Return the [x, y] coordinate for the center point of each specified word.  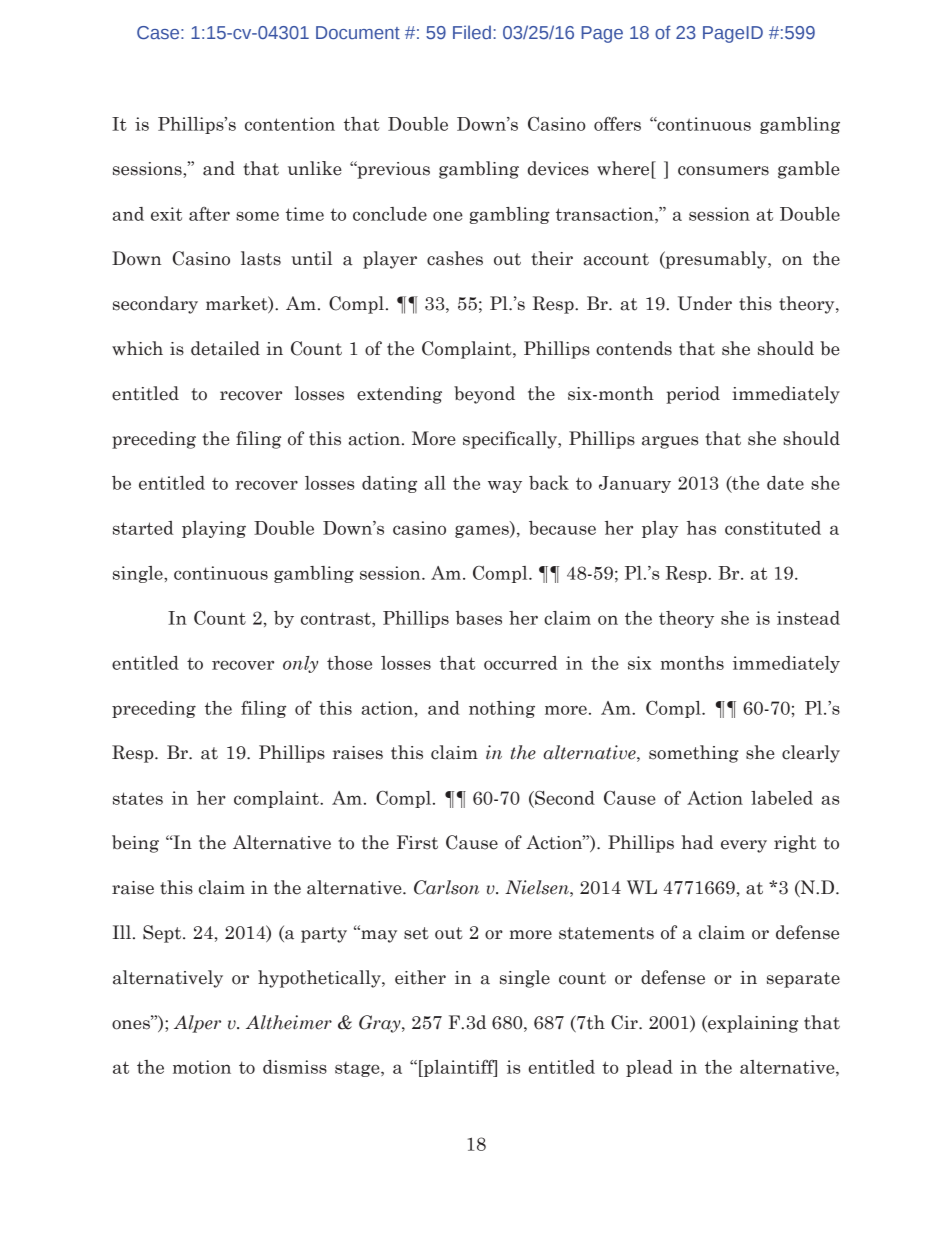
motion [202, 1067]
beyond [484, 395]
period [693, 395]
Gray [381, 1024]
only [300, 664]
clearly [811, 754]
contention [290, 124]
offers [617, 124]
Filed [472, 32]
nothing [502, 709]
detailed [225, 348]
